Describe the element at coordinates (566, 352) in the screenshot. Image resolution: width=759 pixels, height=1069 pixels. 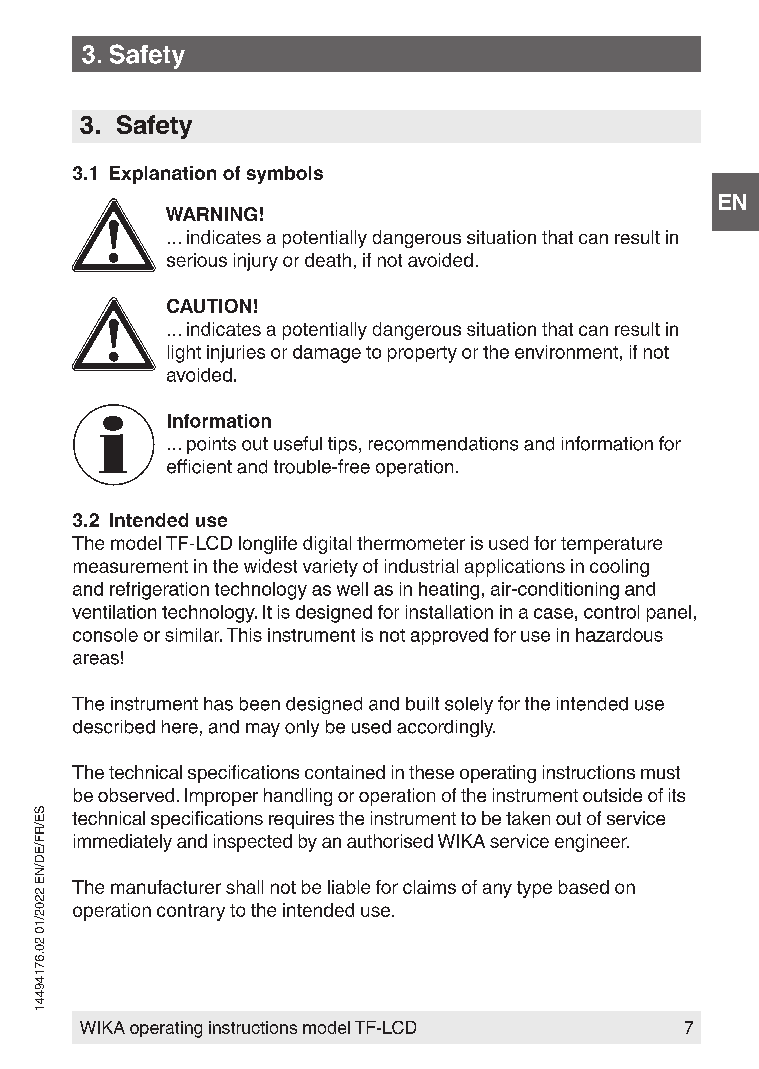
I see `environment` at that location.
